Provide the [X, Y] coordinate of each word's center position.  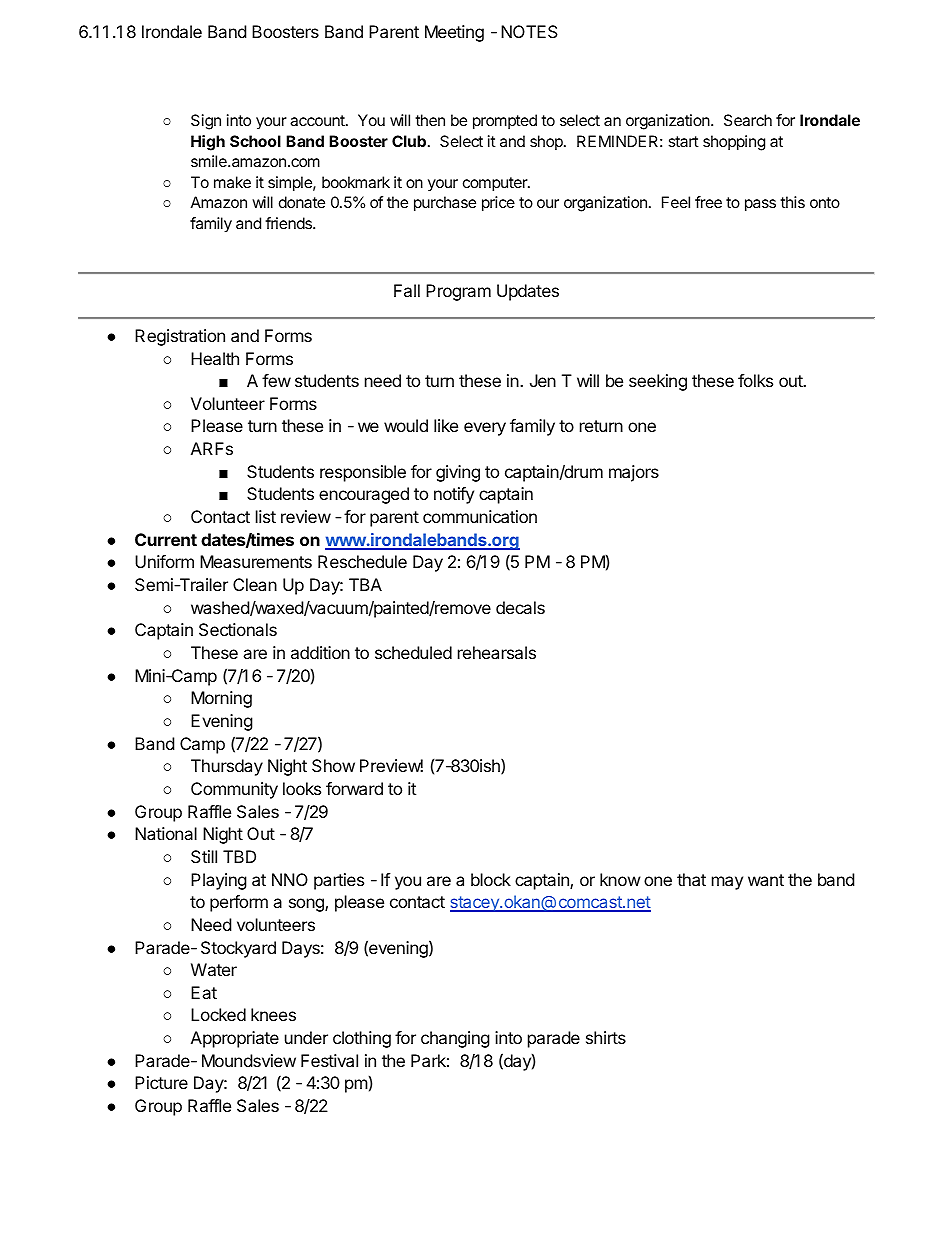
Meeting [454, 33]
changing [455, 1039]
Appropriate [235, 1039]
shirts [606, 1037]
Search [748, 120]
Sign [206, 122]
